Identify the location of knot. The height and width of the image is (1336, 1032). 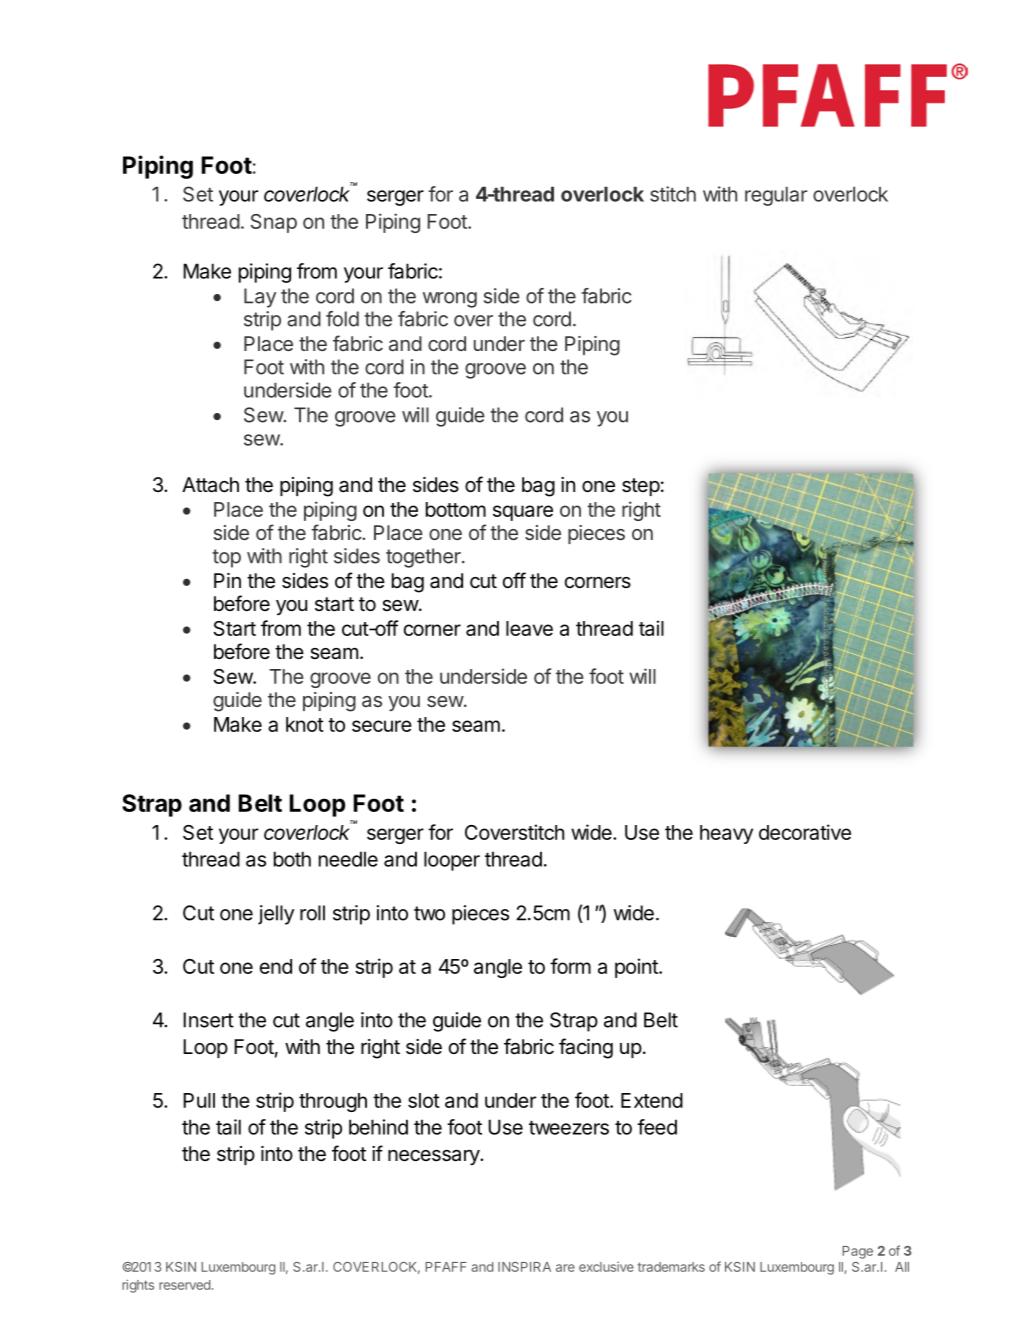
(305, 724).
